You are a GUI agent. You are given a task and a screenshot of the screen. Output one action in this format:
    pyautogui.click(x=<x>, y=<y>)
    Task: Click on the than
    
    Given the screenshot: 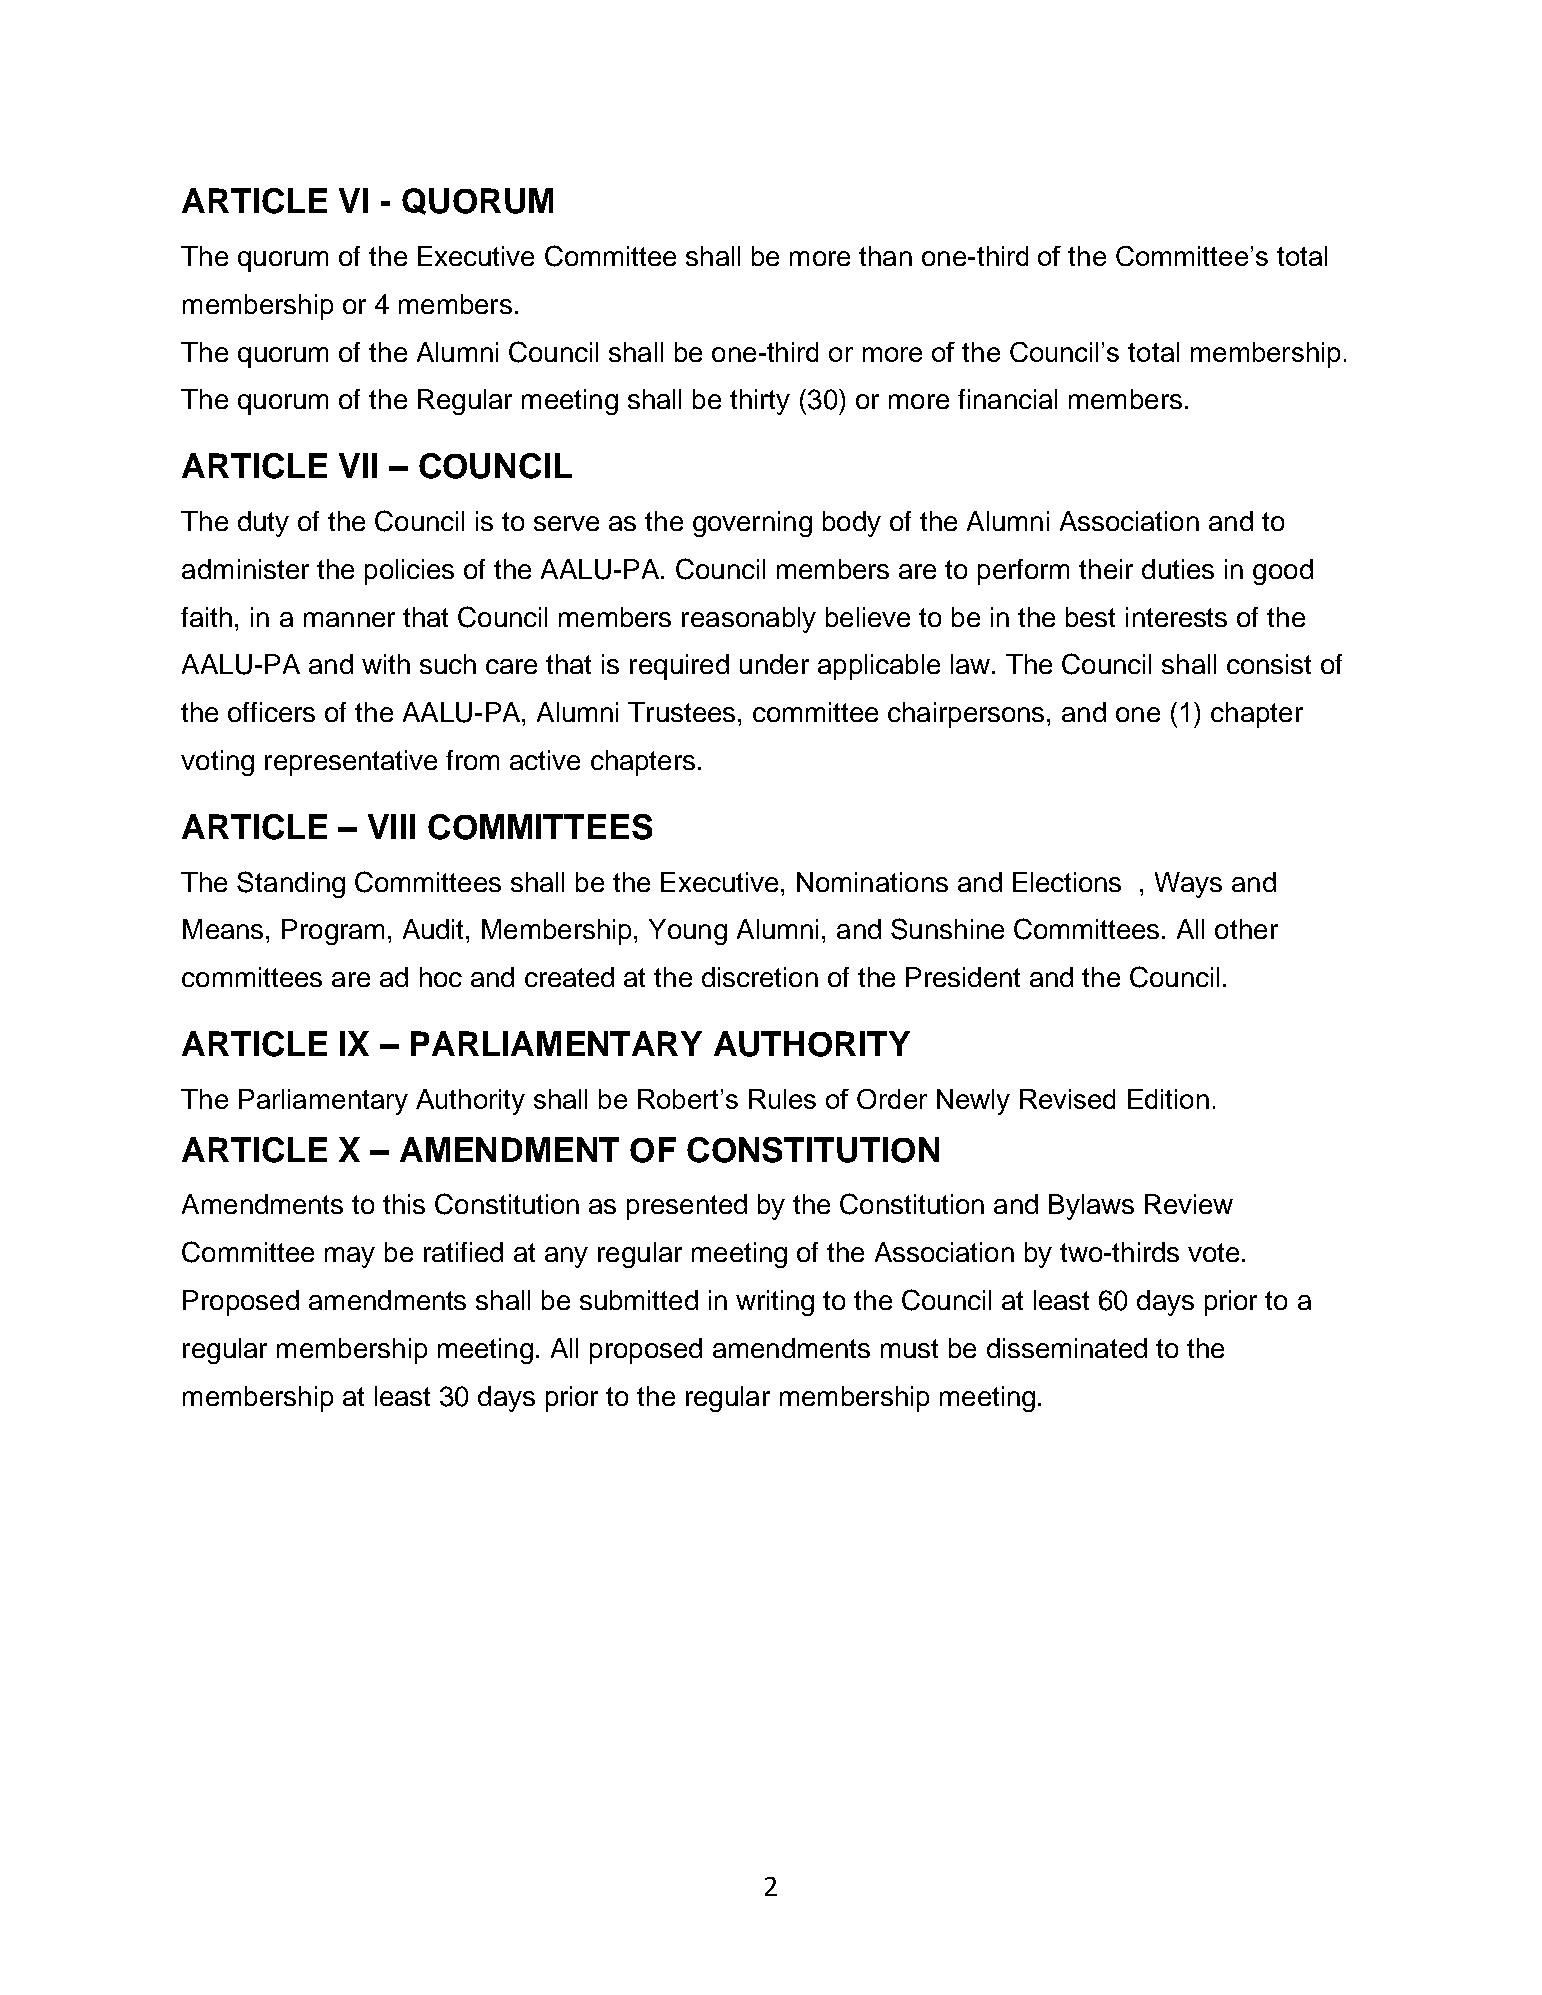 What is the action you would take?
    pyautogui.click(x=885, y=256)
